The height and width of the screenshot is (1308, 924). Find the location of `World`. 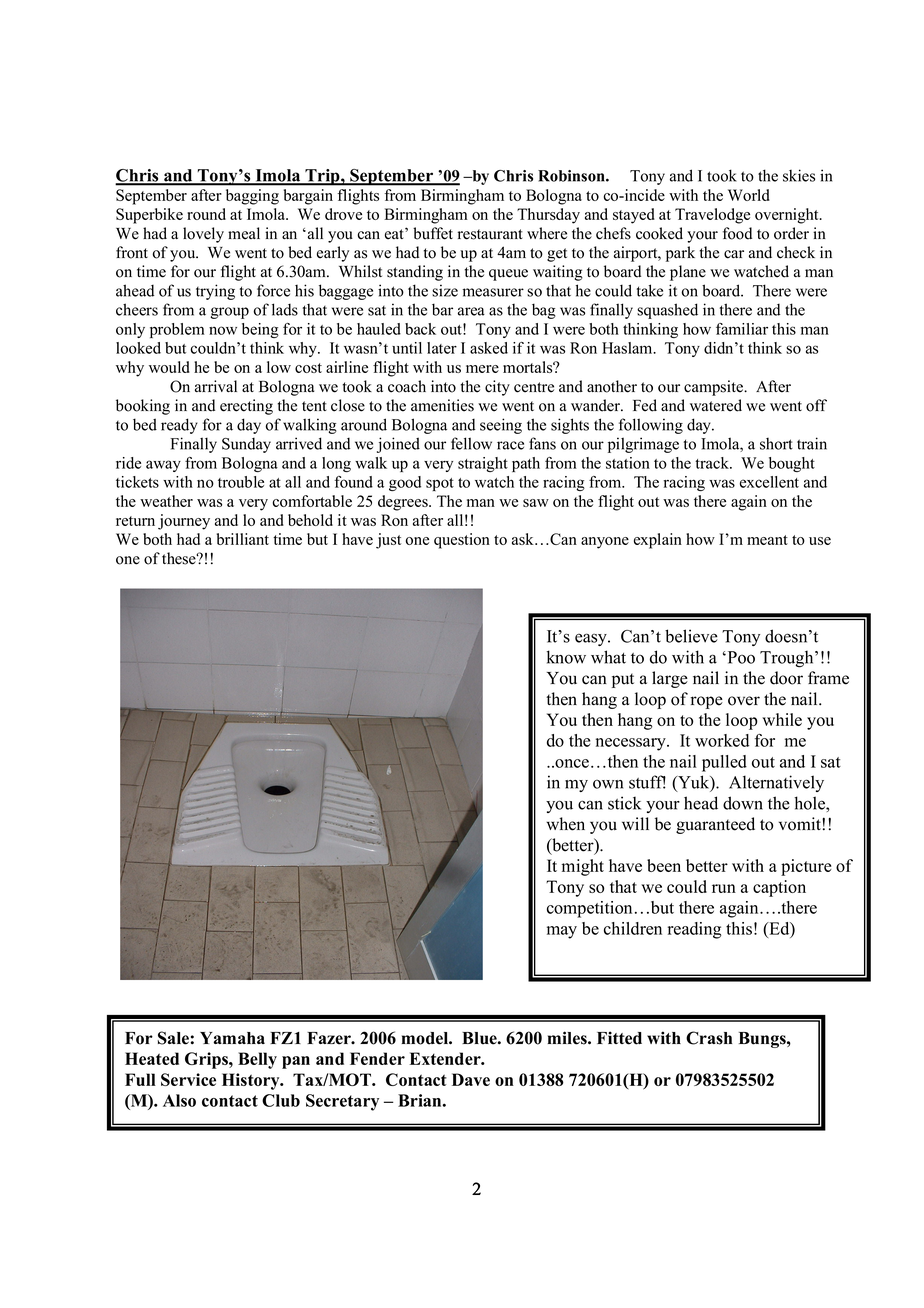

World is located at coordinates (749, 195).
